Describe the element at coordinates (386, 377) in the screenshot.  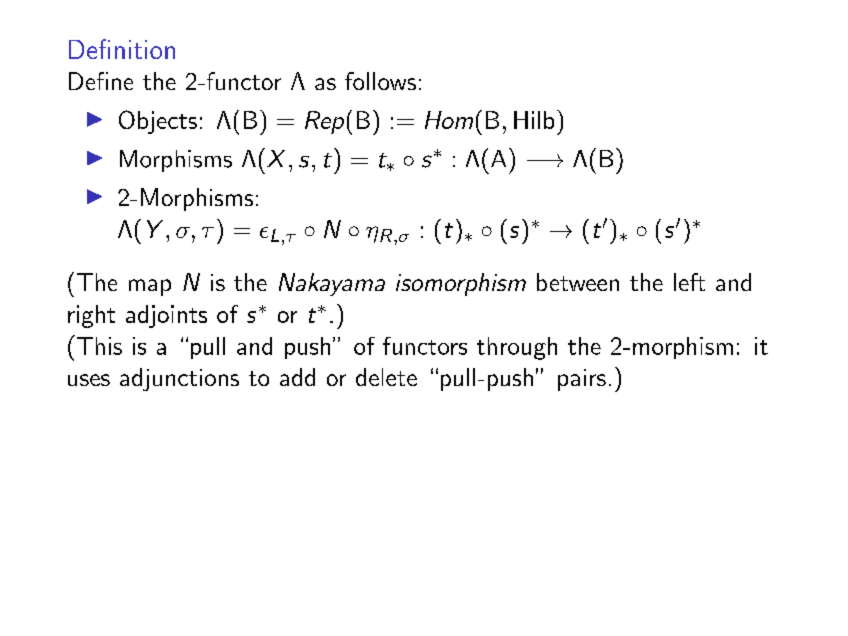
I see `delete` at that location.
